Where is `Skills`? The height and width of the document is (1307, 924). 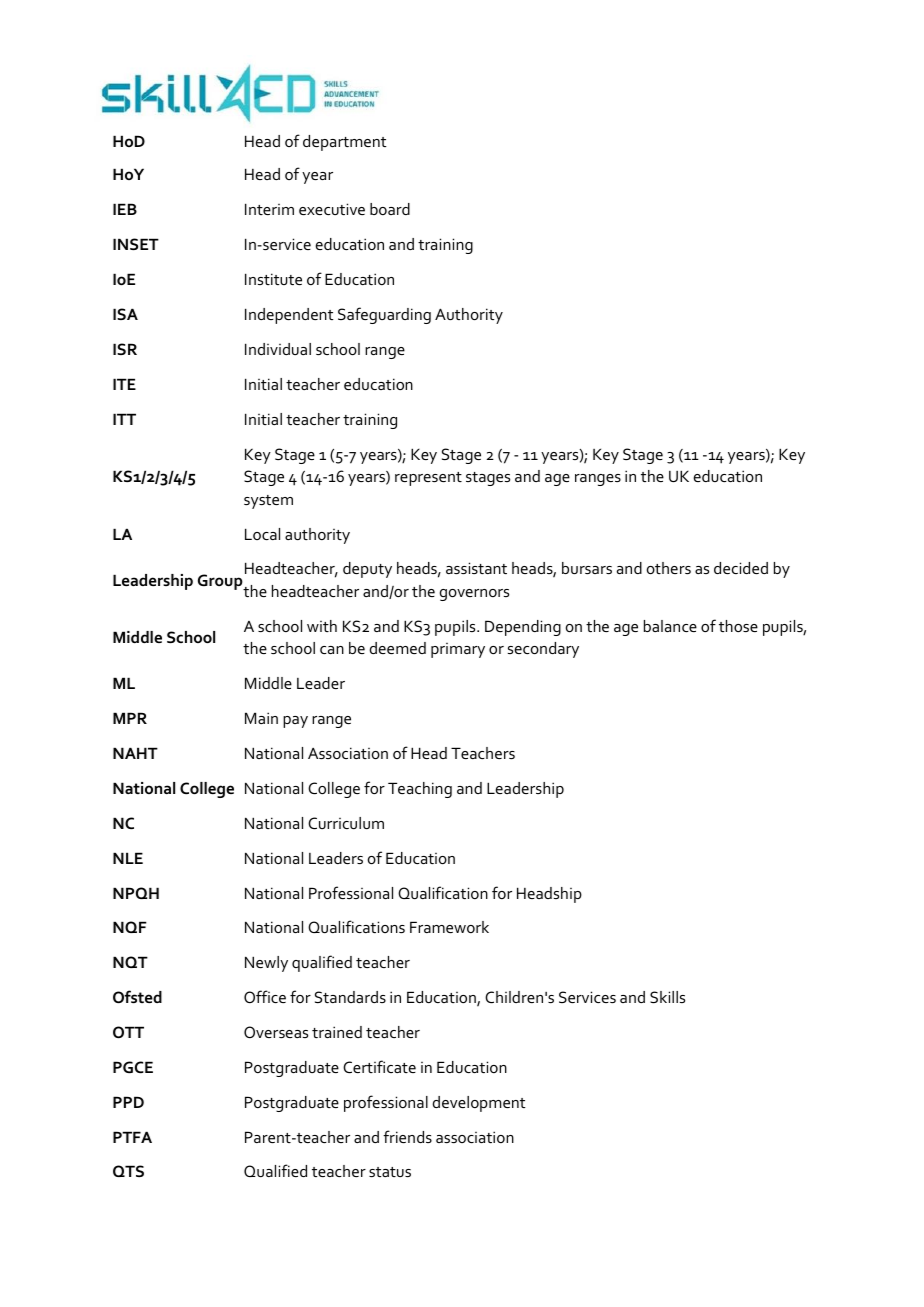 Skills is located at coordinates (667, 997).
